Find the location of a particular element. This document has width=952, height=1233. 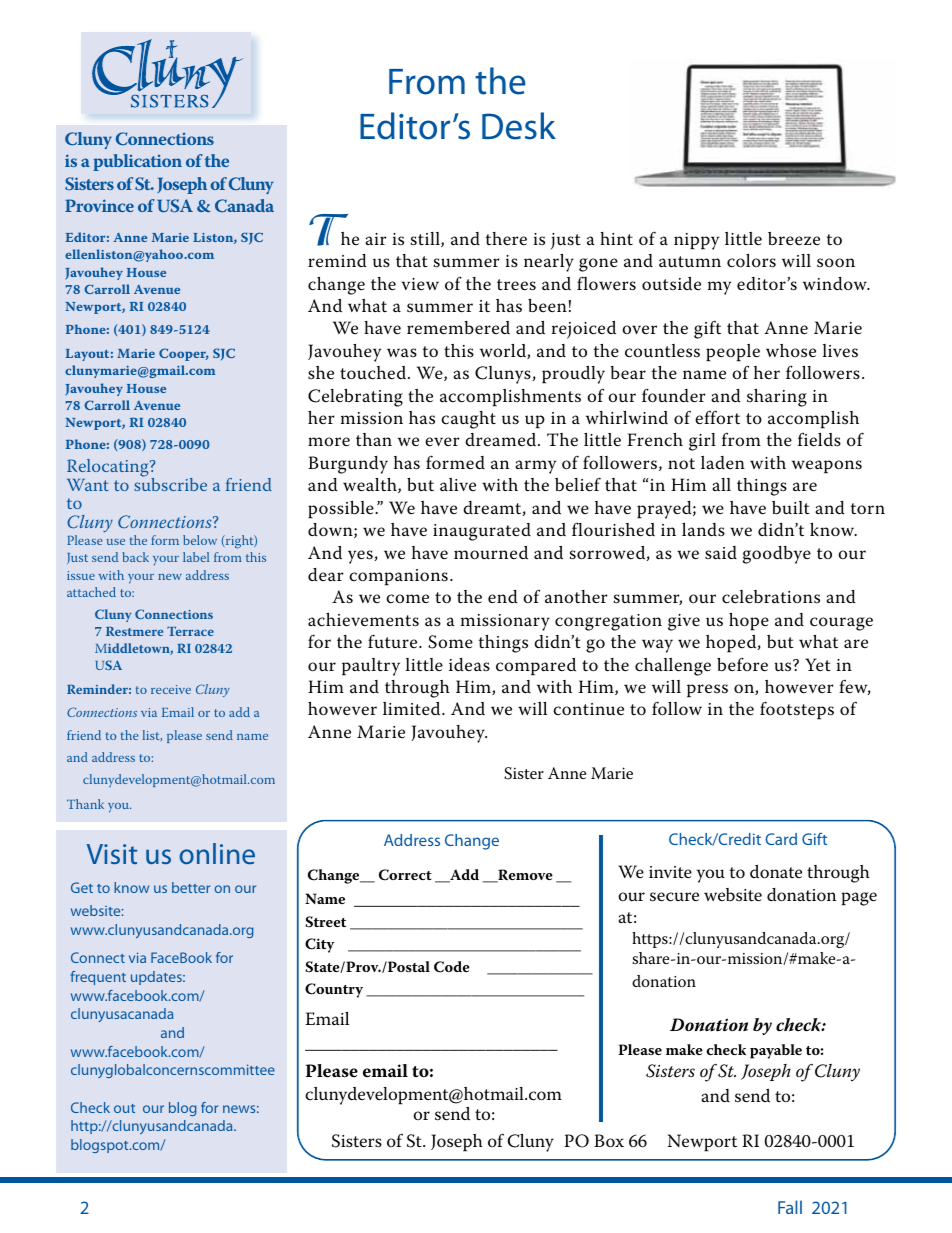

whose is located at coordinates (791, 350).
